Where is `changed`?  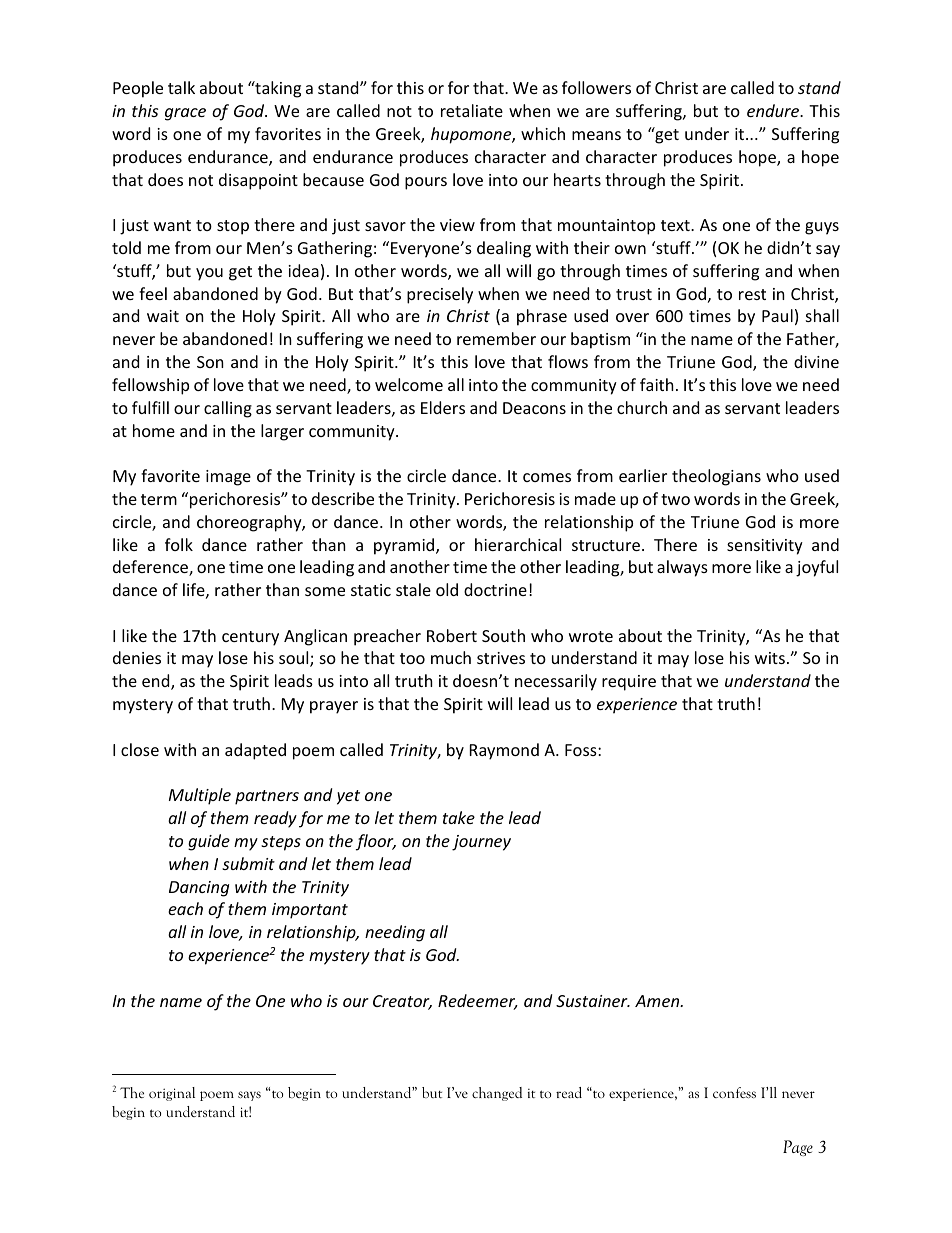 changed is located at coordinates (497, 1094).
